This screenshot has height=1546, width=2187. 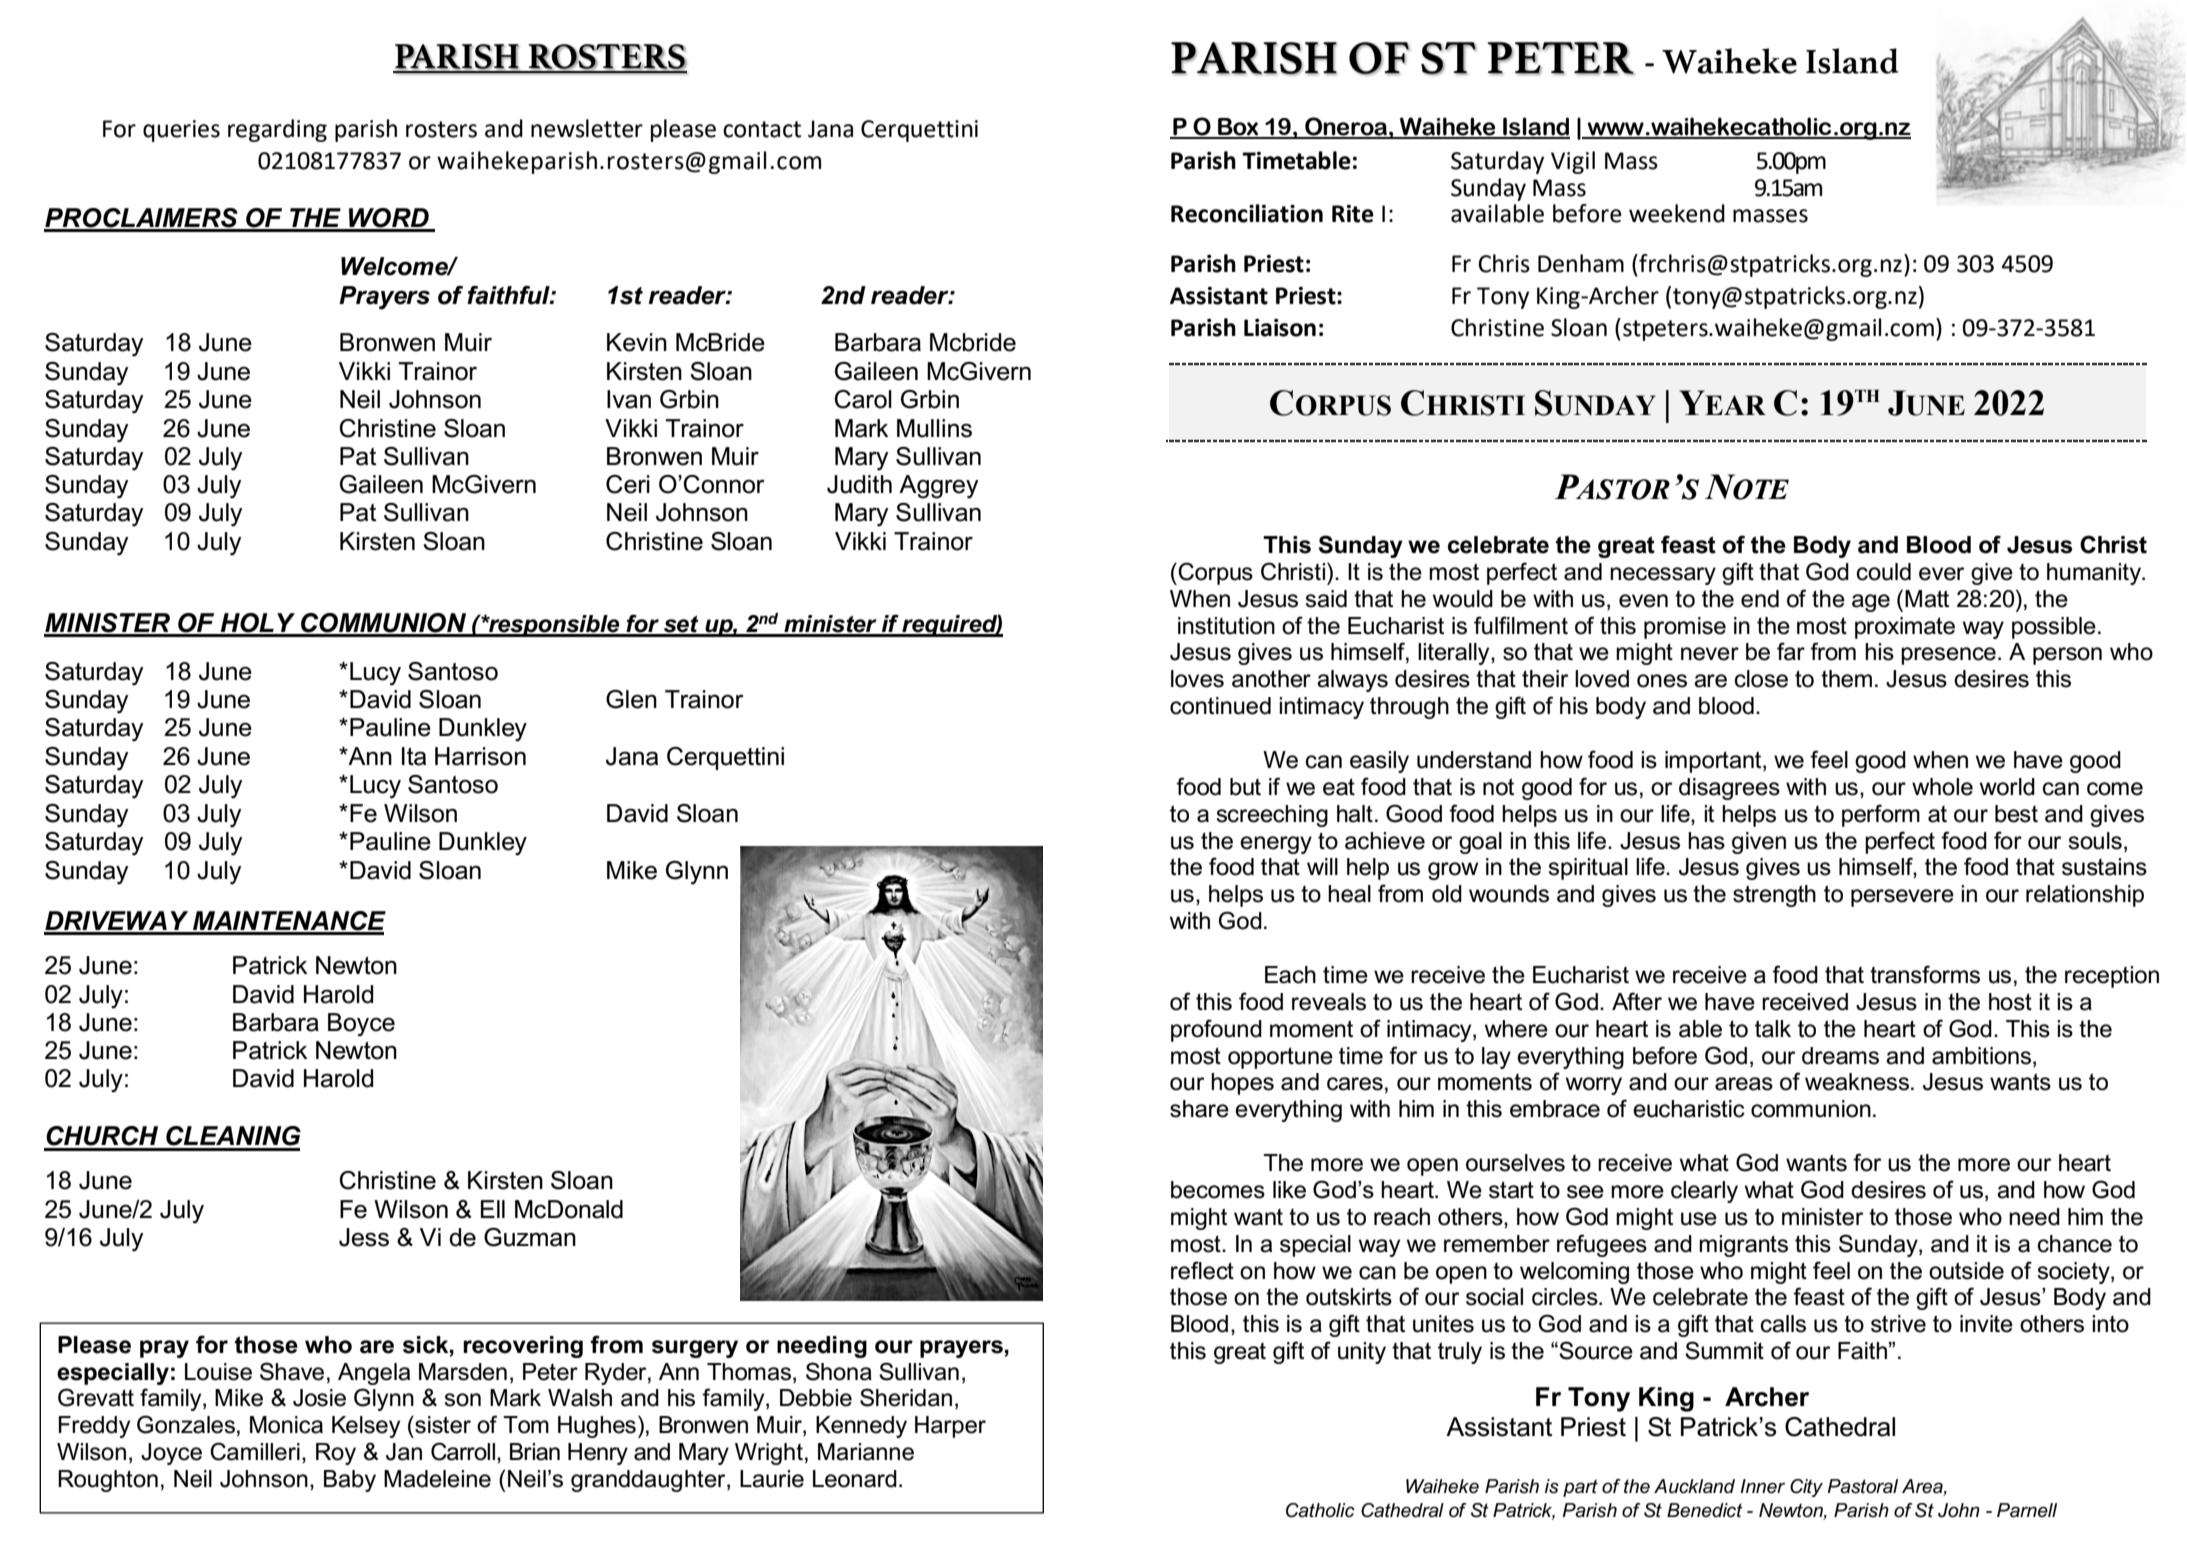 What do you see at coordinates (1238, 128) in the screenshot?
I see `Box` at bounding box center [1238, 128].
